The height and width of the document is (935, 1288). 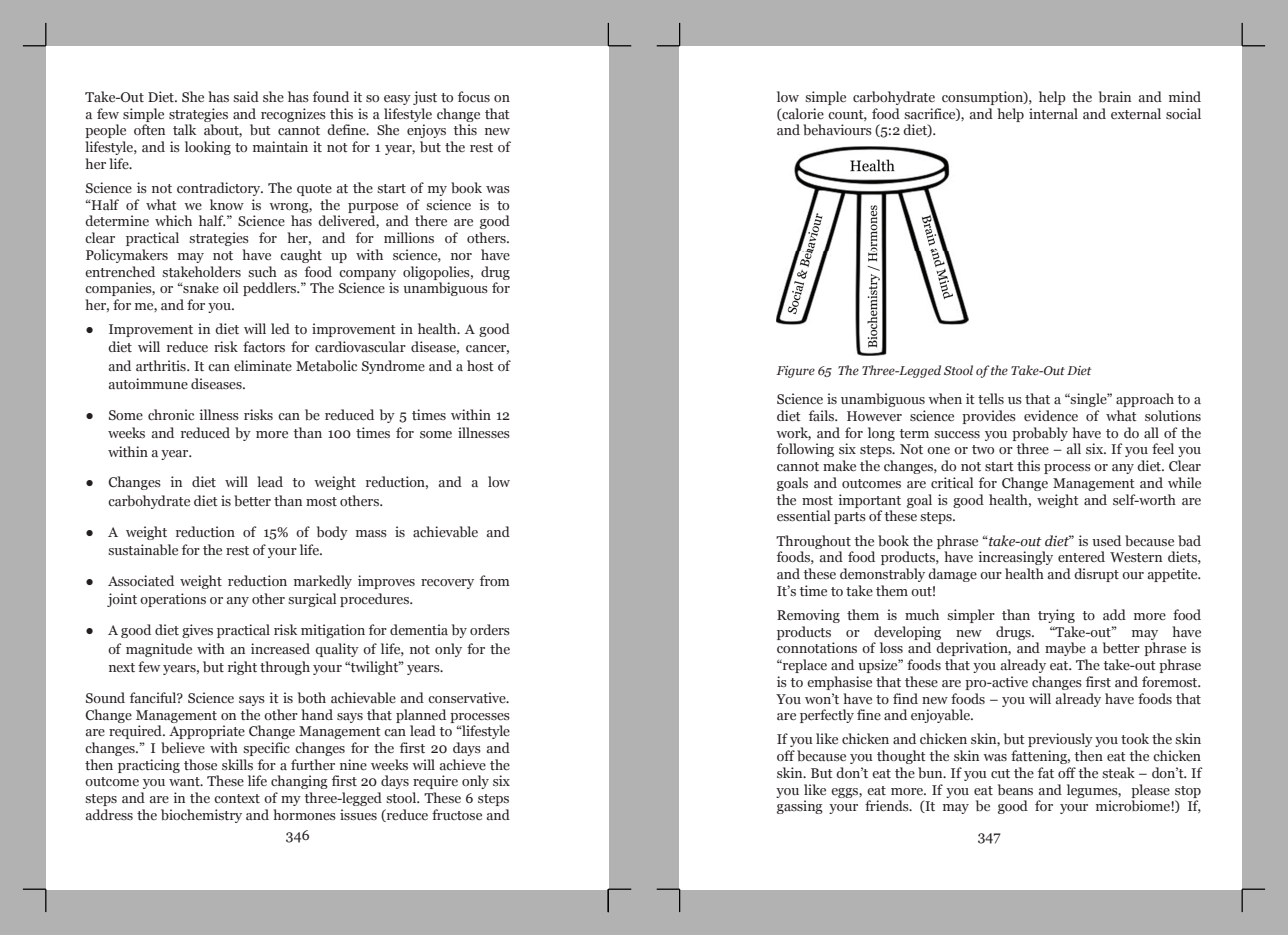 I want to click on Figure, so click(x=795, y=372).
